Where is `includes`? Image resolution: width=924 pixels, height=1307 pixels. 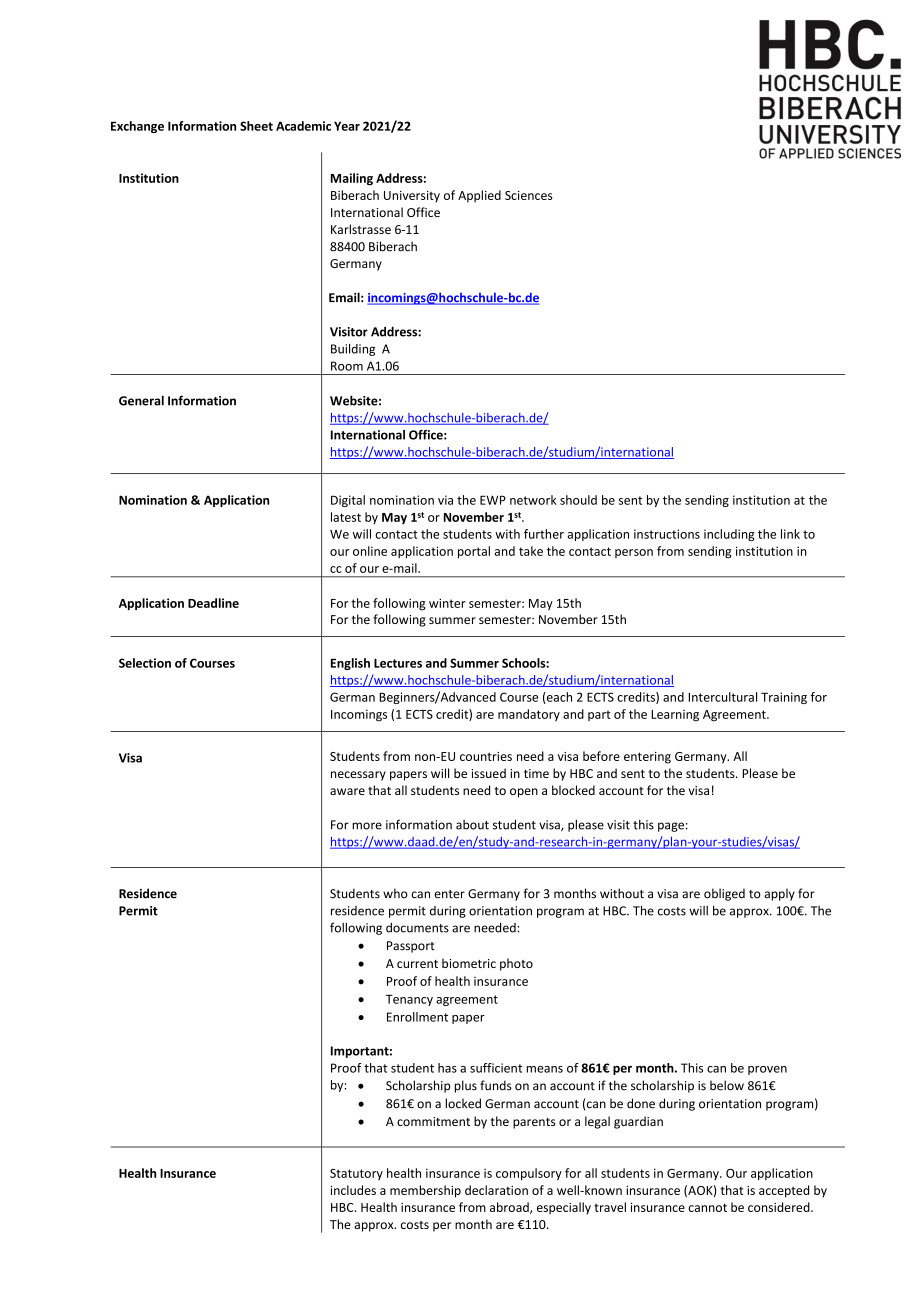
includes is located at coordinates (353, 1190).
